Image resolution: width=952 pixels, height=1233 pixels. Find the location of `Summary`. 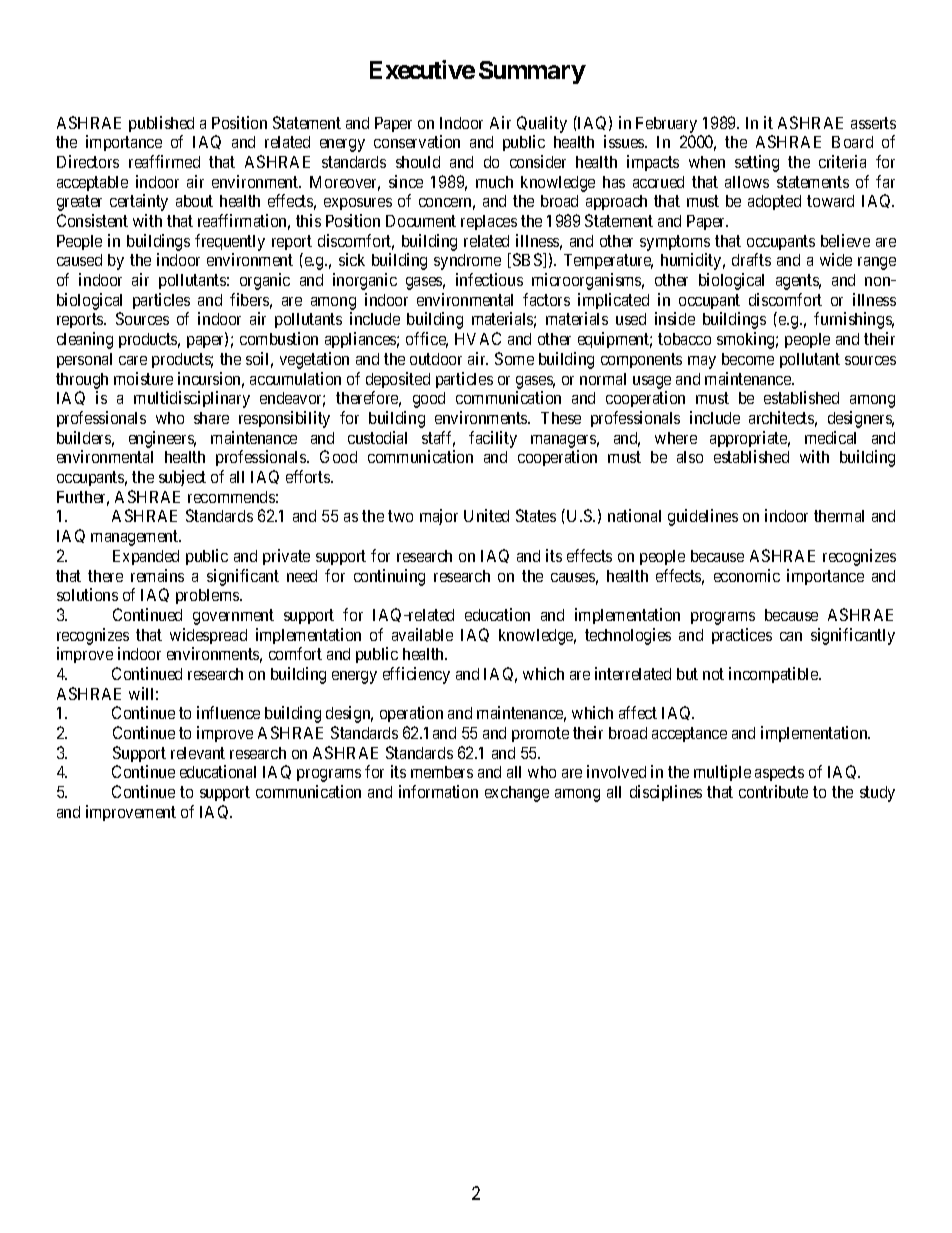

Summary is located at coordinates (532, 72).
